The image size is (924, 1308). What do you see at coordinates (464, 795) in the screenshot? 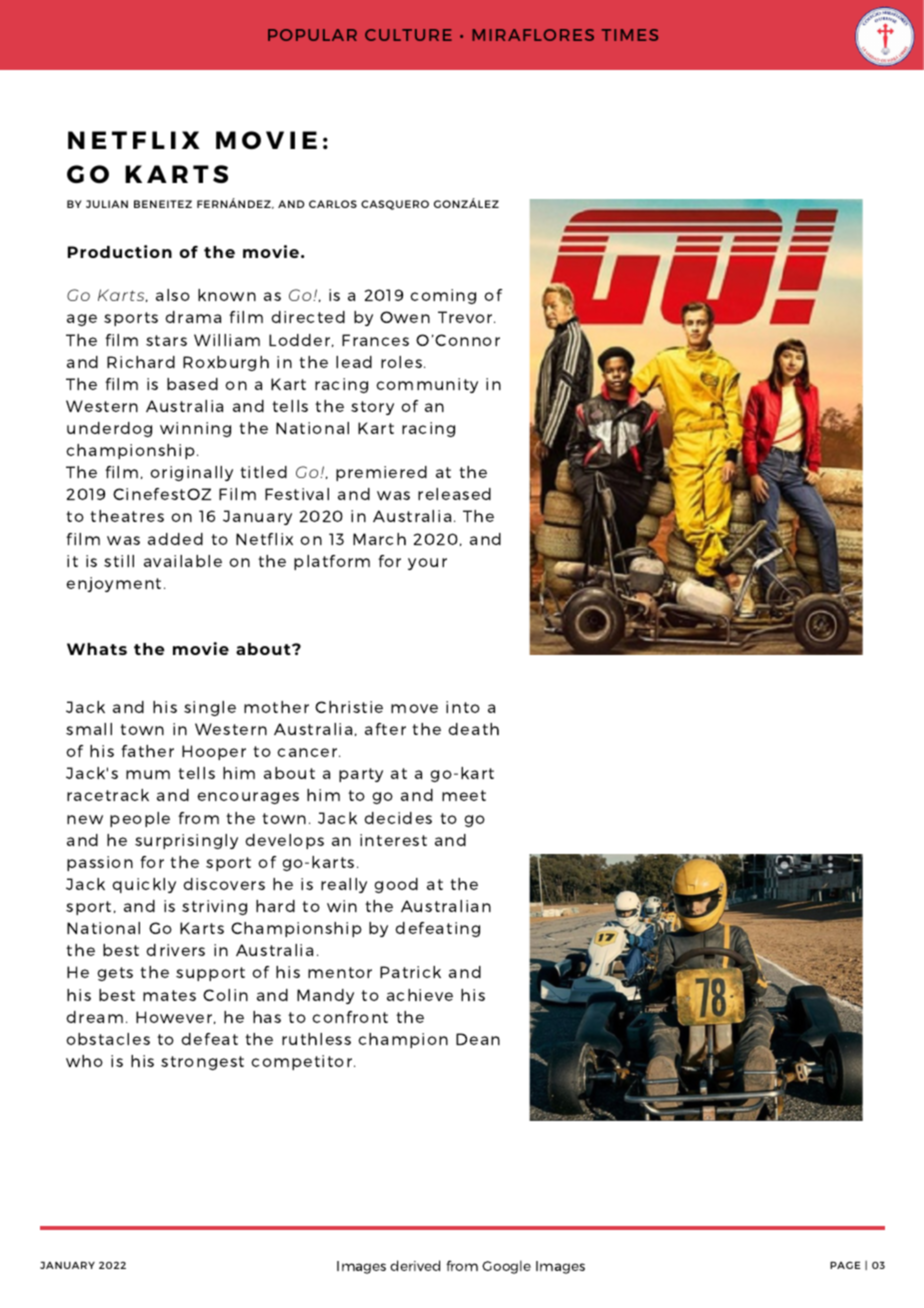
I see `meet` at bounding box center [464, 795].
